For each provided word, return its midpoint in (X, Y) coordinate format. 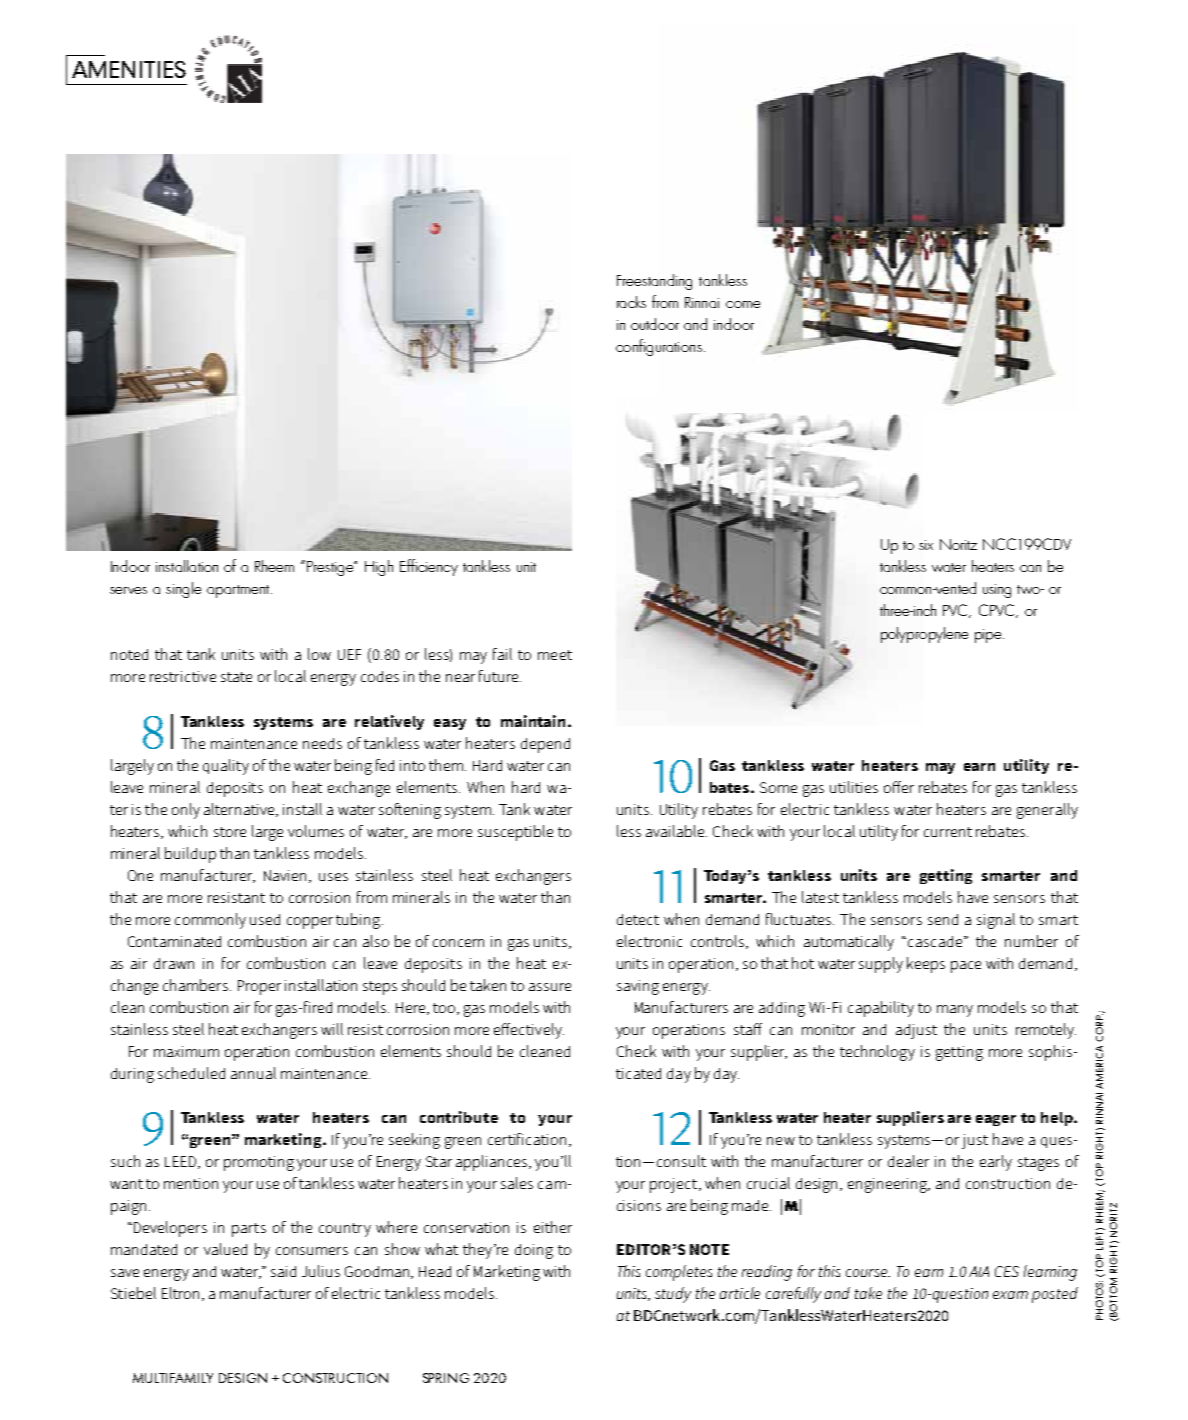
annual (253, 1073)
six (926, 545)
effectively (529, 1031)
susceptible (515, 833)
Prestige (331, 568)
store (230, 832)
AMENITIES (129, 69)
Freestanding (654, 282)
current (948, 832)
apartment (239, 591)
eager (996, 1120)
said (283, 1271)
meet (555, 655)
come (743, 304)
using (997, 591)
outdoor (655, 324)
